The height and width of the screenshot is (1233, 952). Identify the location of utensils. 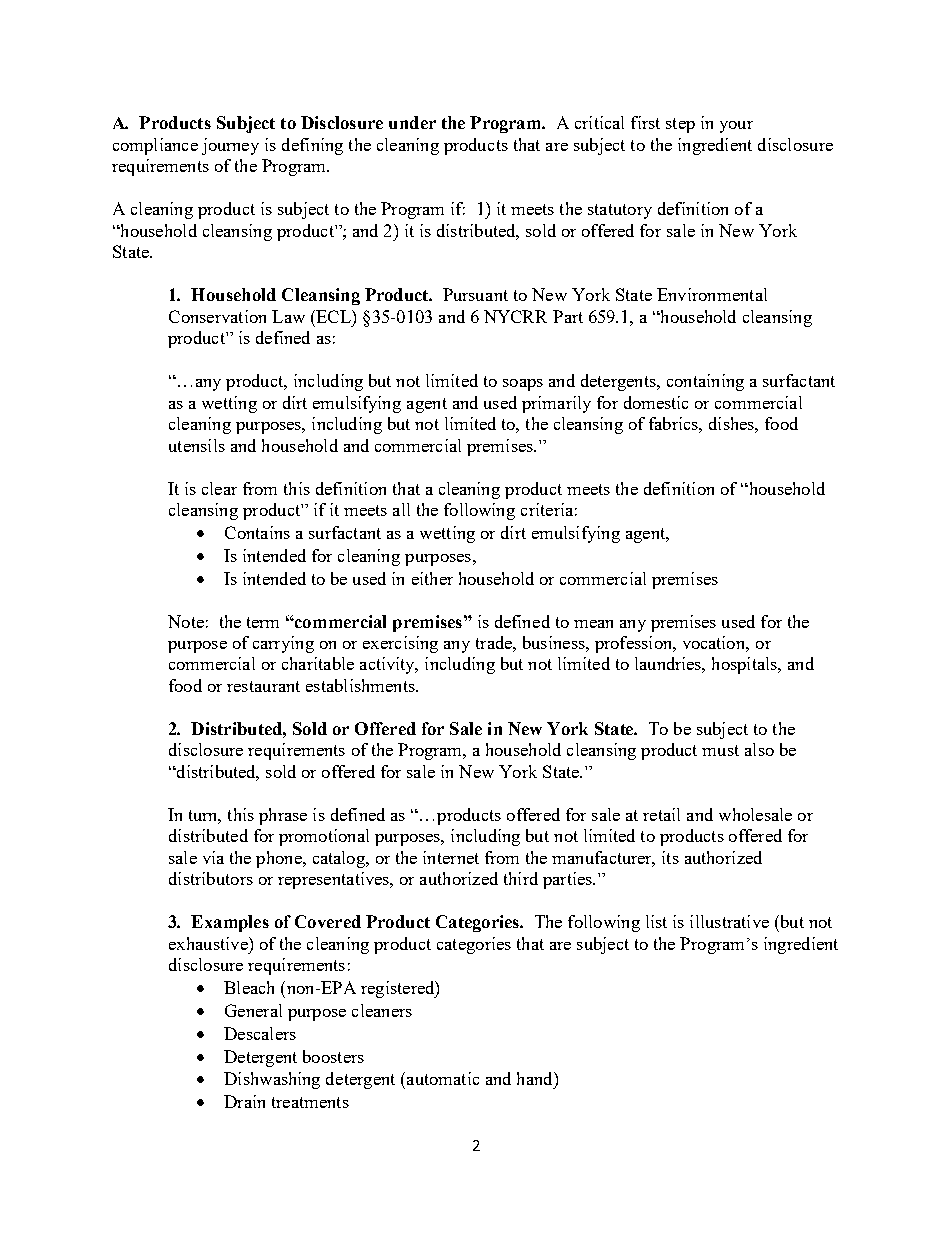
(197, 445).
